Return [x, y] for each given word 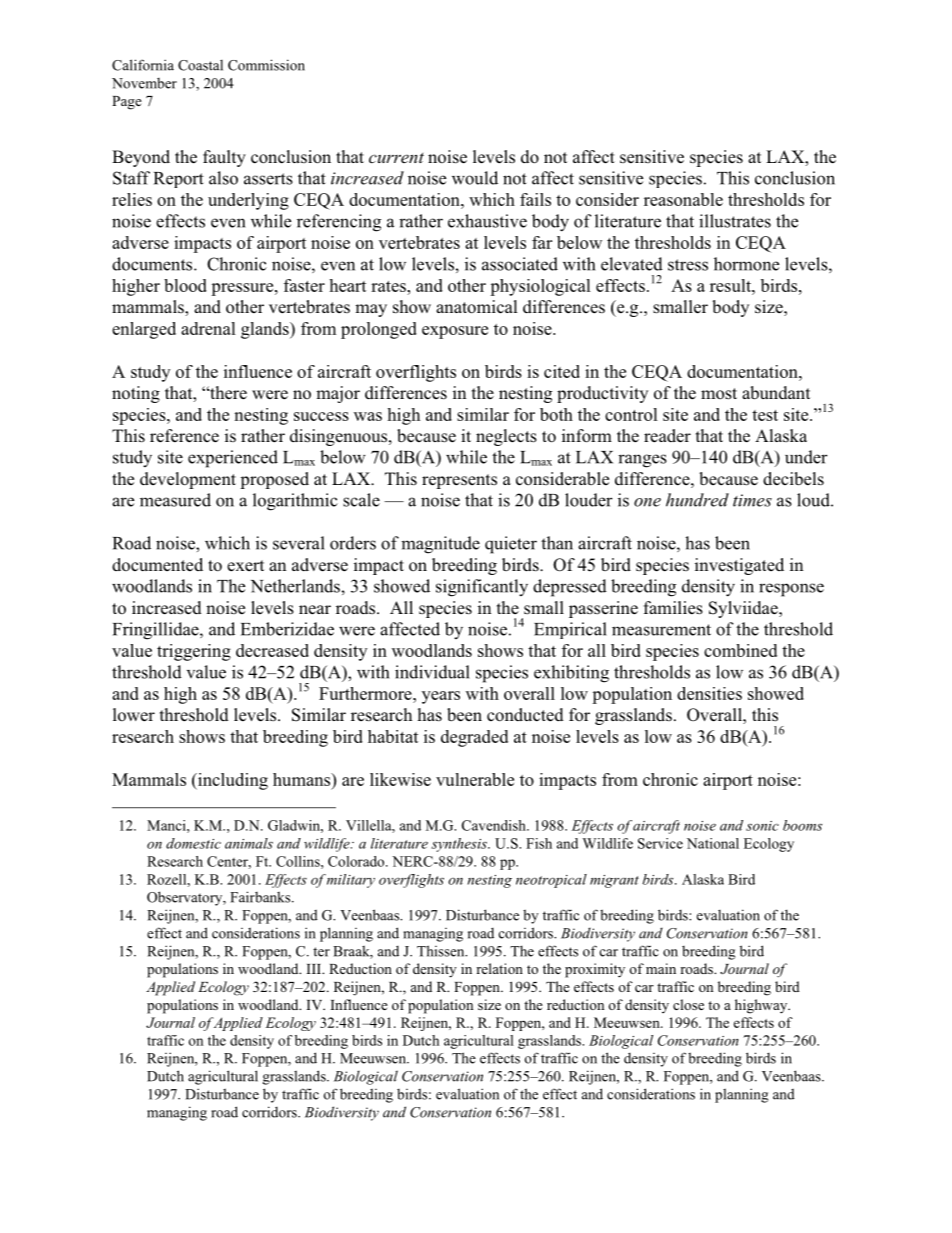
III [315, 969]
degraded [474, 738]
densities [709, 693]
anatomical [477, 307]
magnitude [440, 545]
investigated [739, 566]
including [232, 781]
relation [499, 968]
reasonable [683, 199]
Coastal [200, 65]
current [396, 158]
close [688, 1004]
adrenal [208, 328]
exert [245, 566]
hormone [746, 264]
